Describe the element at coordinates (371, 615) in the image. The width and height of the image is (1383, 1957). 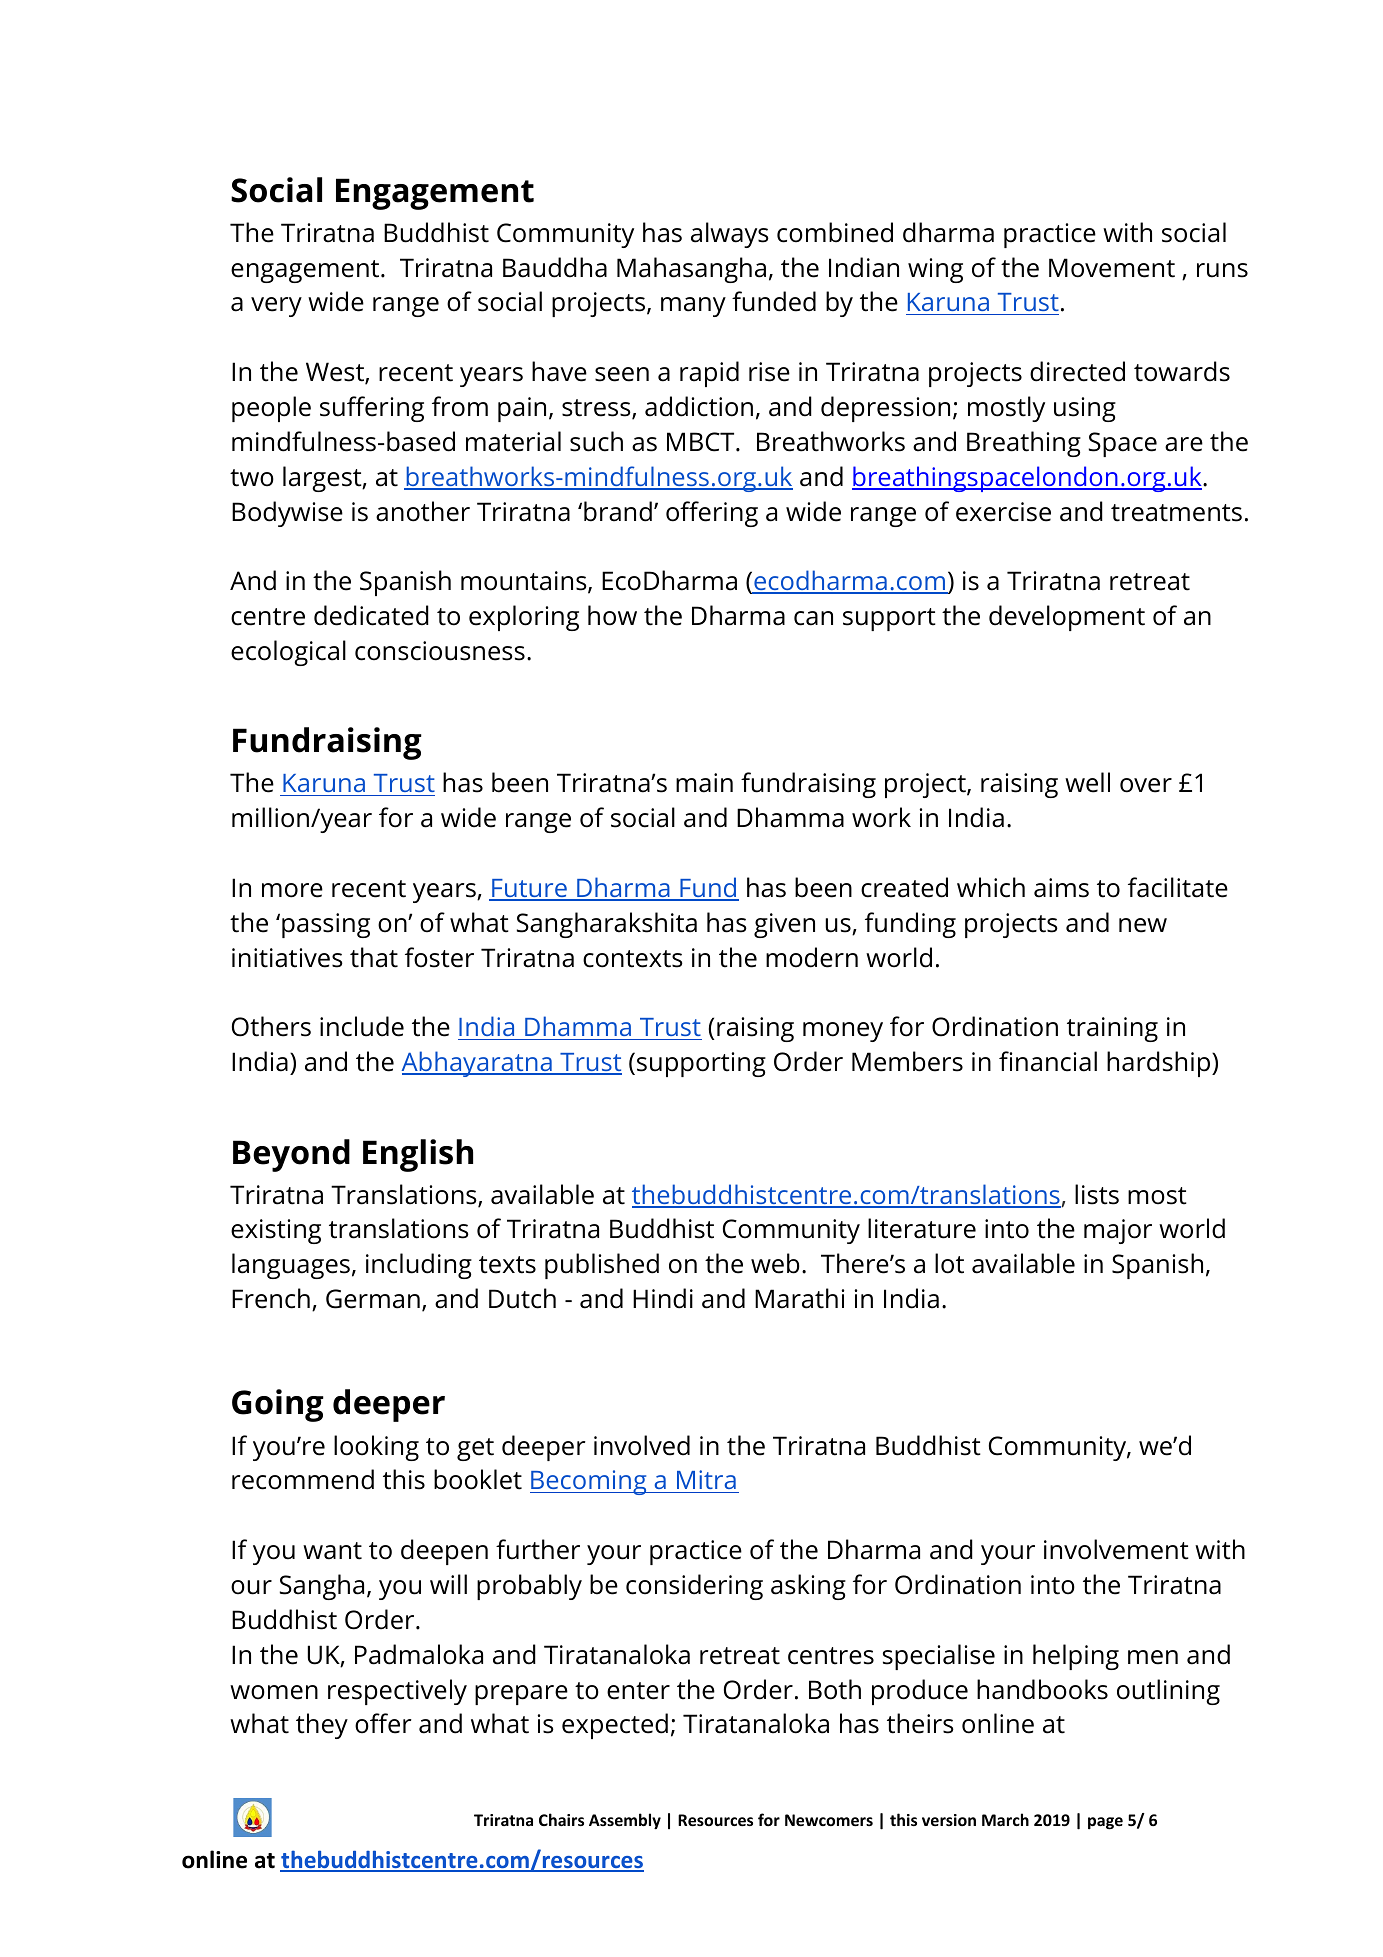
I see `dedicated` at that location.
